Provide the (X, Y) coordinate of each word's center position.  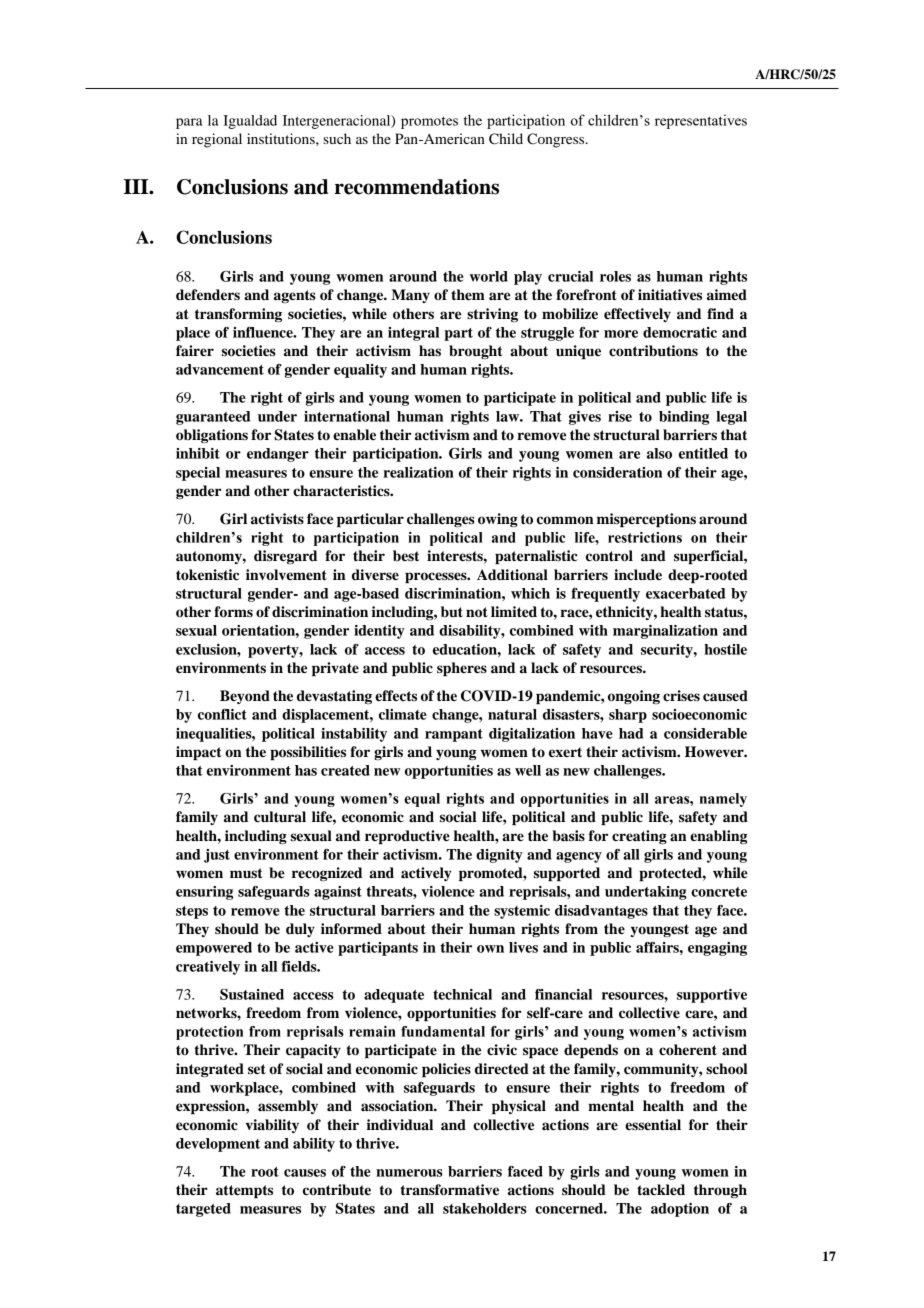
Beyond (245, 697)
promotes (429, 122)
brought (476, 352)
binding (684, 418)
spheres (462, 669)
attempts (244, 1191)
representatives (701, 121)
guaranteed (213, 418)
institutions (282, 138)
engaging (717, 949)
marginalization (665, 632)
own (490, 949)
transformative (449, 1190)
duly (300, 930)
